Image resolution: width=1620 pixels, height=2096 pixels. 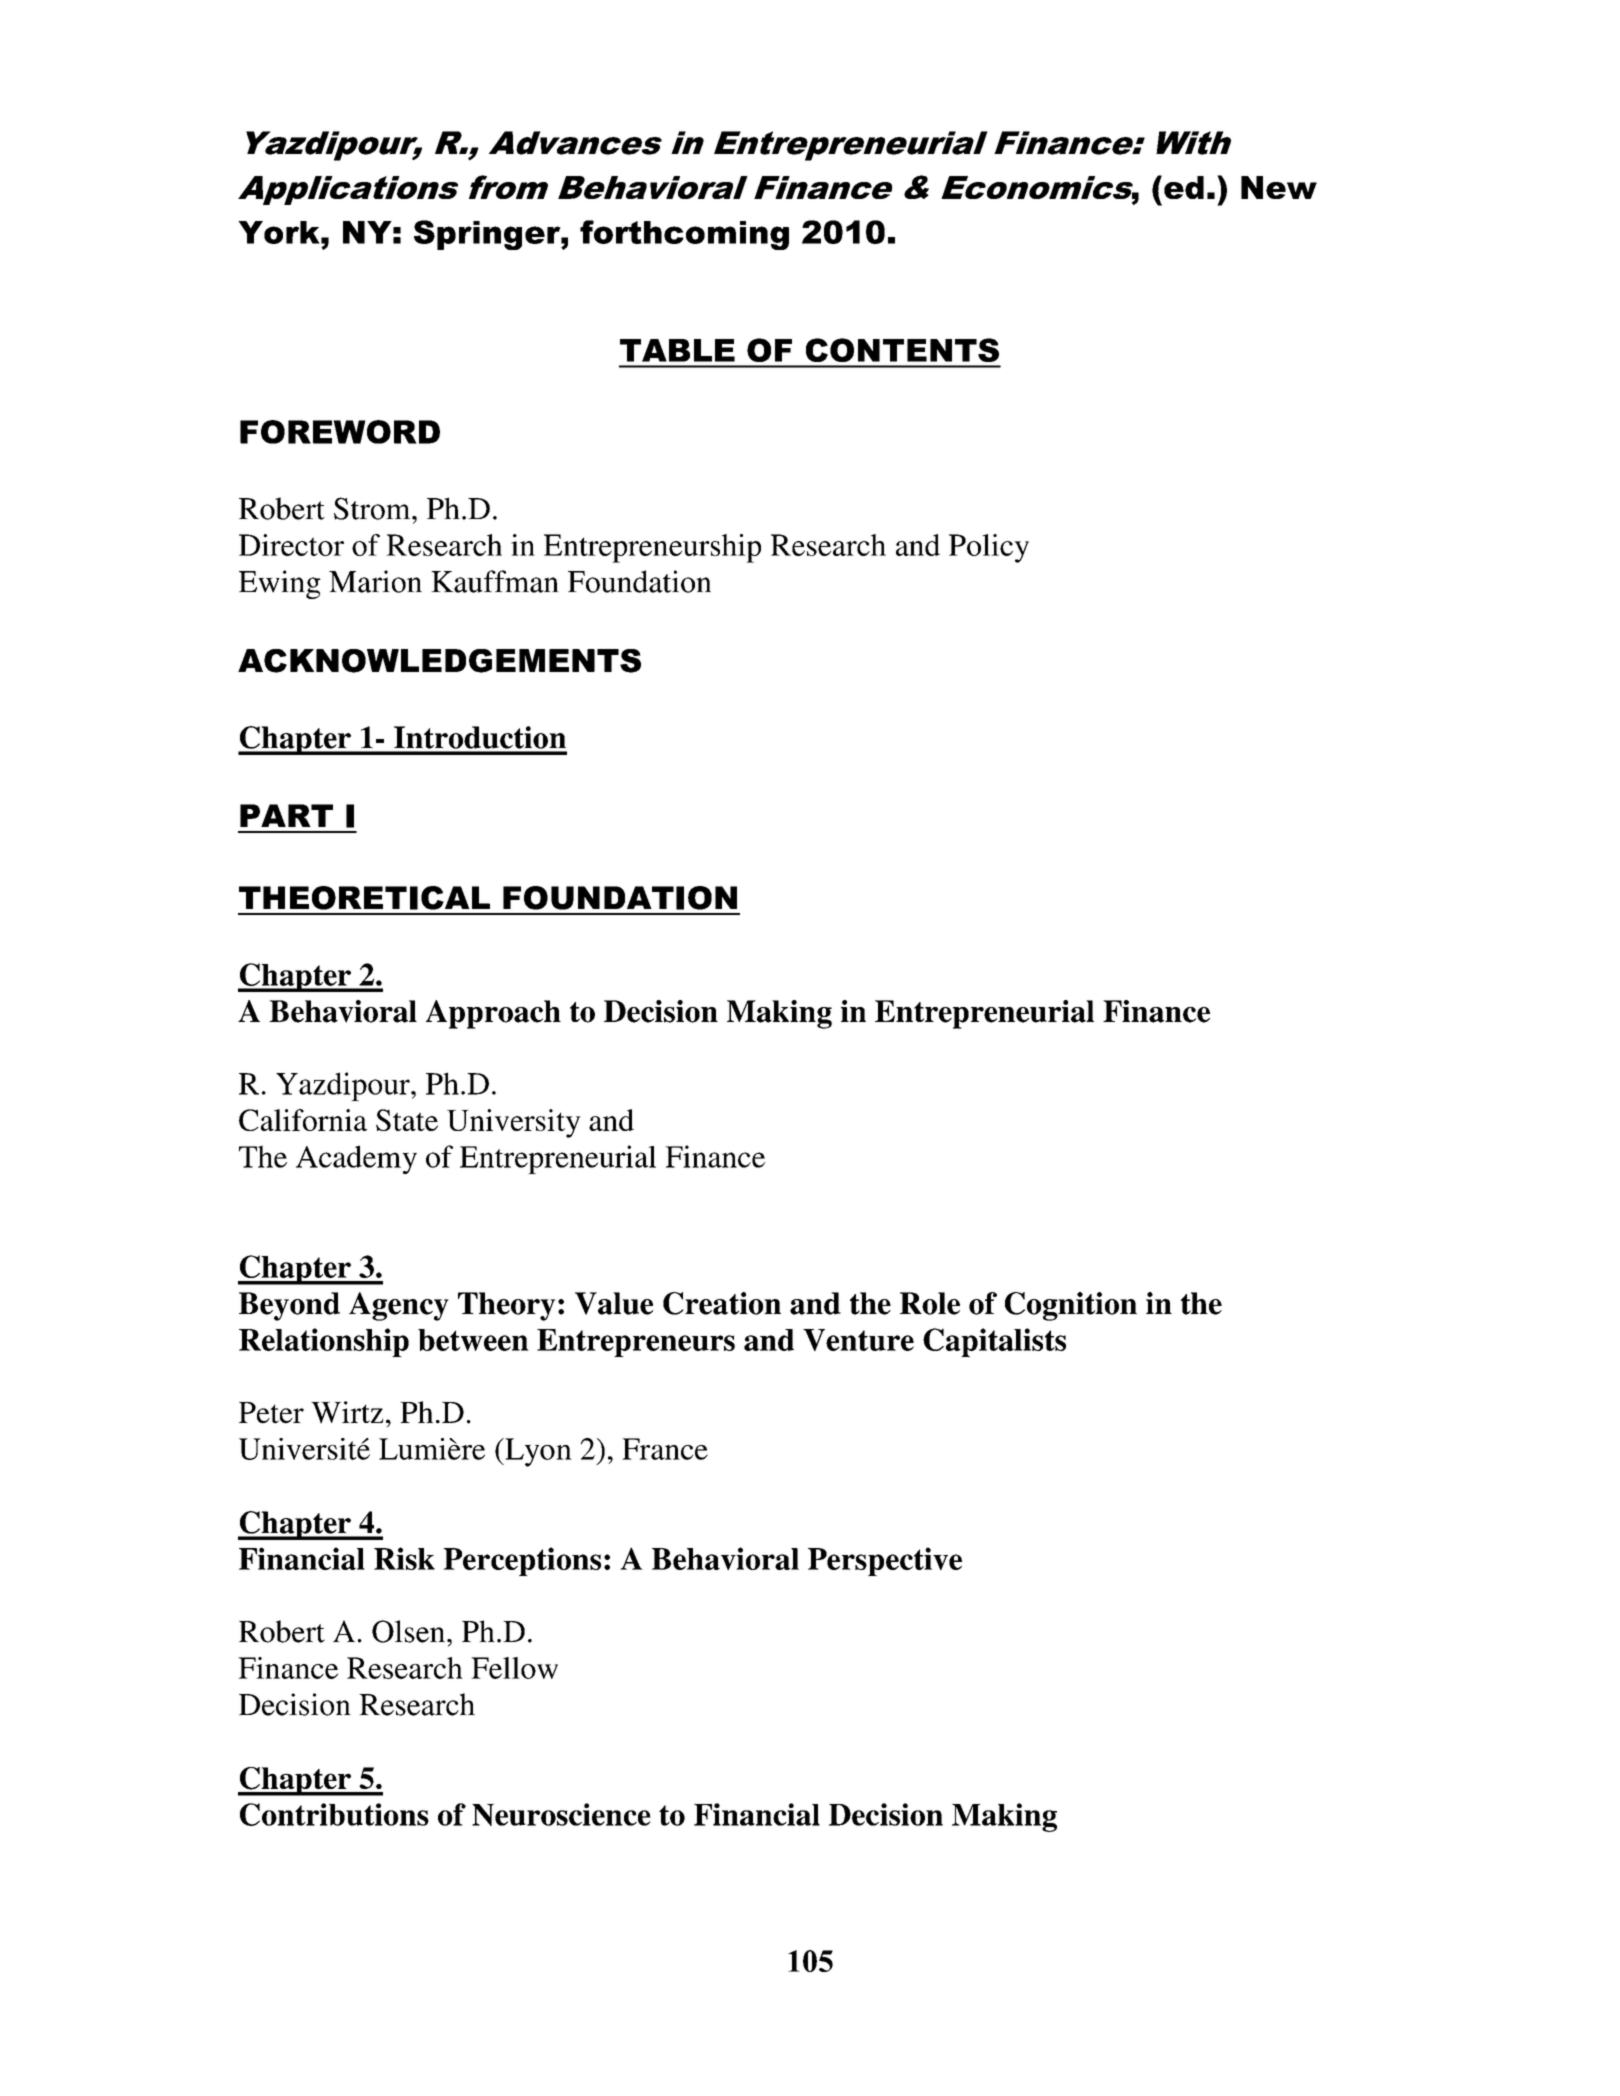 What do you see at coordinates (684, 235) in the document?
I see `forthcoming` at bounding box center [684, 235].
